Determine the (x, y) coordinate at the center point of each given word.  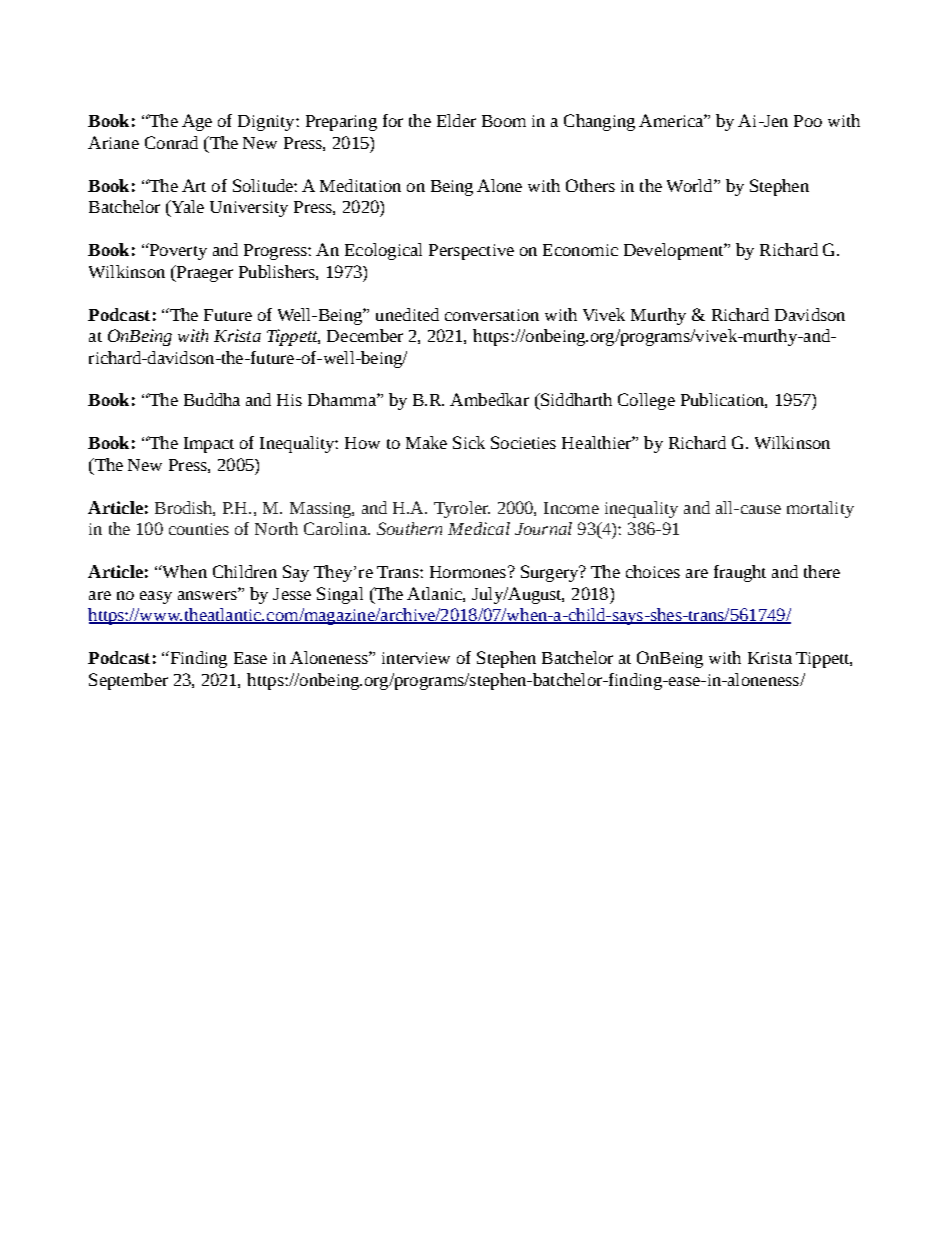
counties (199, 529)
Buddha (212, 399)
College (646, 401)
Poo (808, 121)
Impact (209, 445)
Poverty (177, 251)
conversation (492, 315)
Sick (469, 442)
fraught (740, 573)
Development (674, 251)
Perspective (471, 252)
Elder (456, 120)
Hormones (469, 572)
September (128, 681)
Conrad (171, 142)
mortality (820, 509)
